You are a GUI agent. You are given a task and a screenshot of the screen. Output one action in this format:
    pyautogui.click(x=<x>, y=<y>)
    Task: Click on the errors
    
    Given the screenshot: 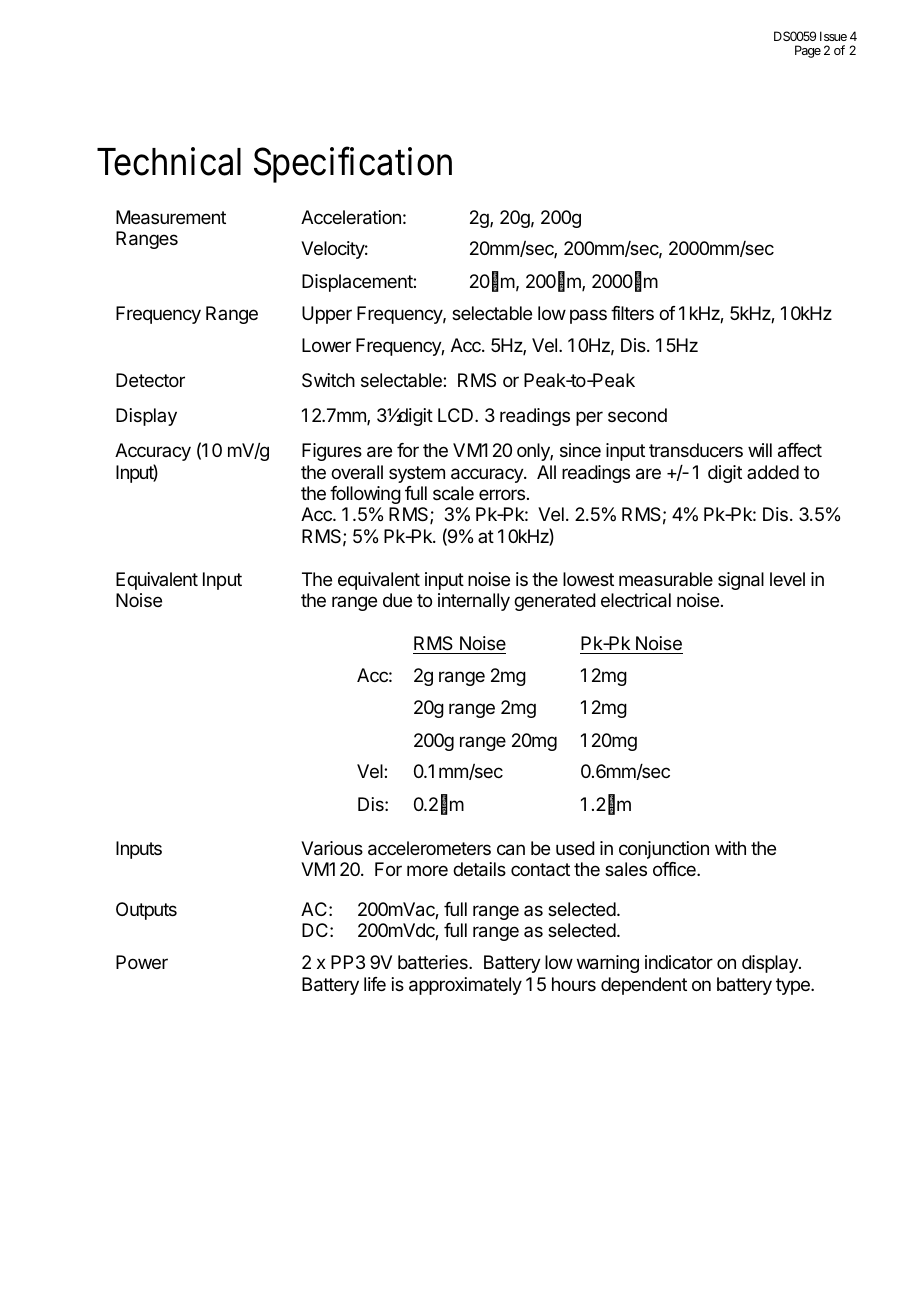 What is the action you would take?
    pyautogui.click(x=502, y=494)
